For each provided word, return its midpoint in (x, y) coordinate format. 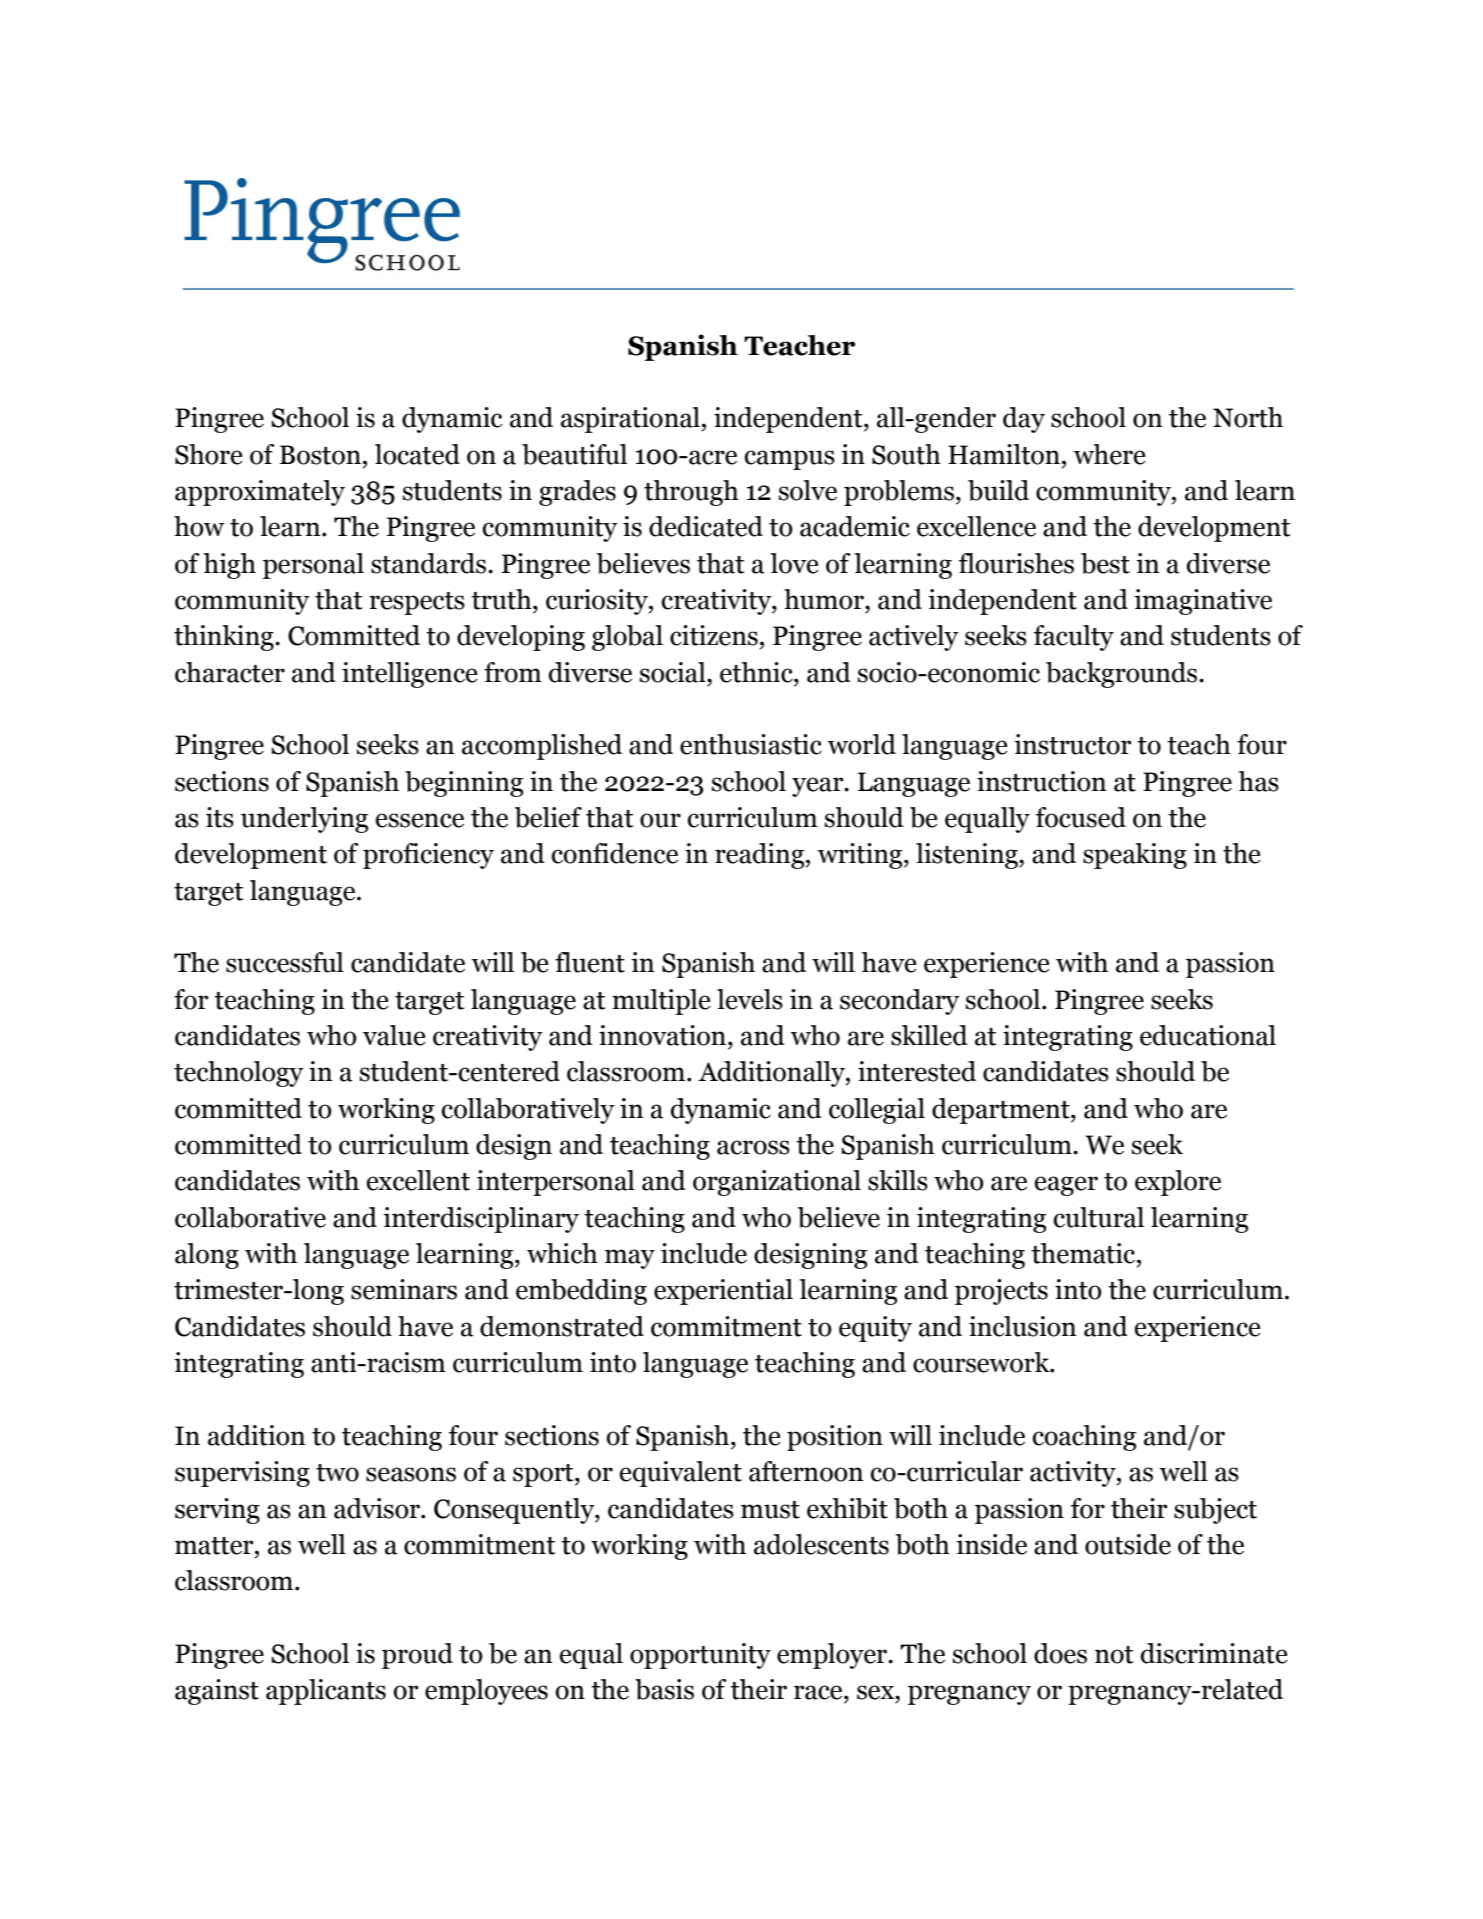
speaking (1135, 856)
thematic (1084, 1253)
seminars (404, 1289)
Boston (320, 455)
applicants (326, 1692)
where (1110, 454)
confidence (615, 853)
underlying (304, 820)
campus (790, 460)
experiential (723, 1292)
